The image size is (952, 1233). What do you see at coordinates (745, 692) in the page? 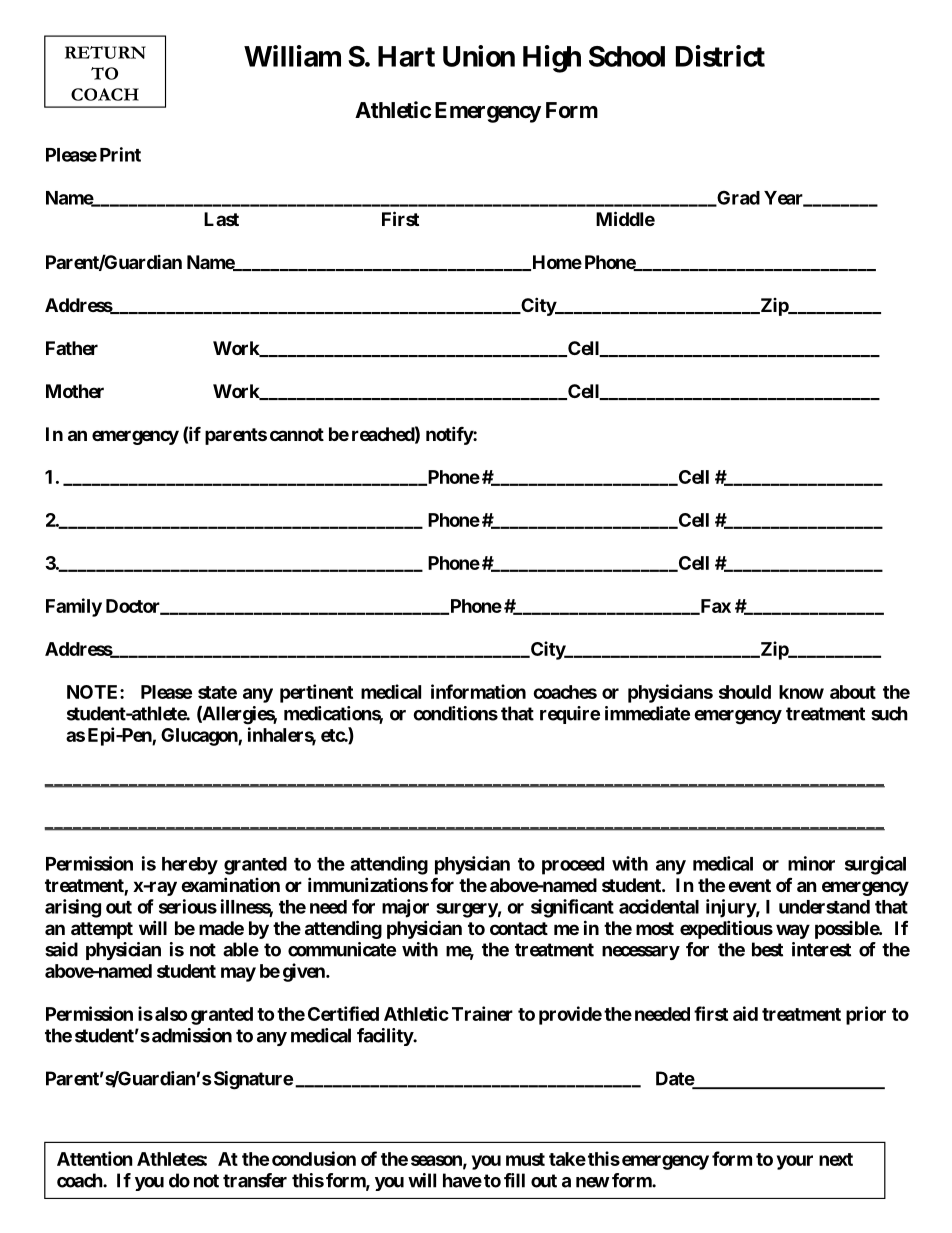
I see `should` at bounding box center [745, 692].
